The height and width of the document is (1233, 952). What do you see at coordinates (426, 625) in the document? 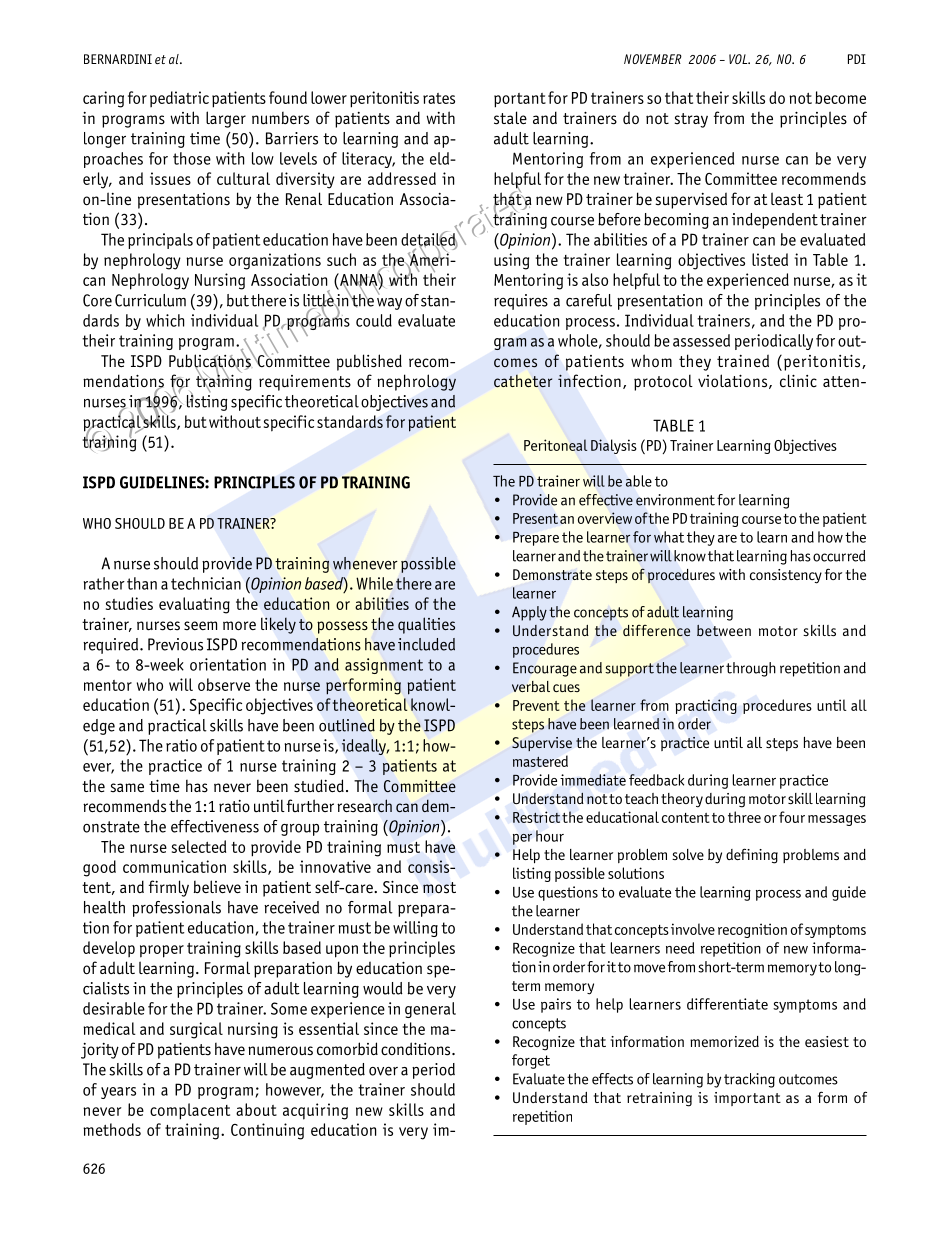
I see `qualities` at bounding box center [426, 625].
